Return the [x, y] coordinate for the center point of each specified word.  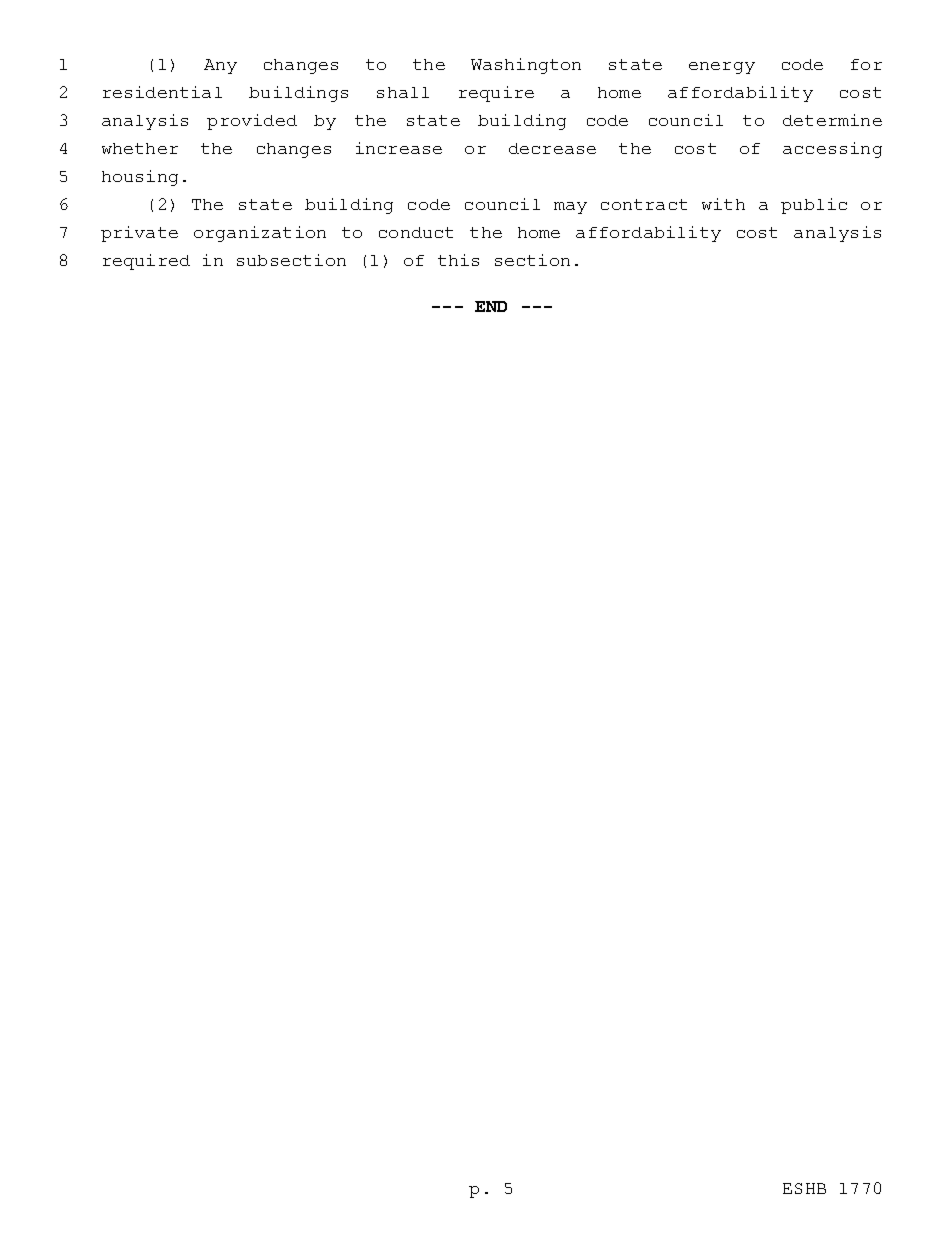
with [723, 204]
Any [220, 66]
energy [722, 68]
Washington [526, 66]
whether [140, 148]
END [491, 306]
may [570, 208]
